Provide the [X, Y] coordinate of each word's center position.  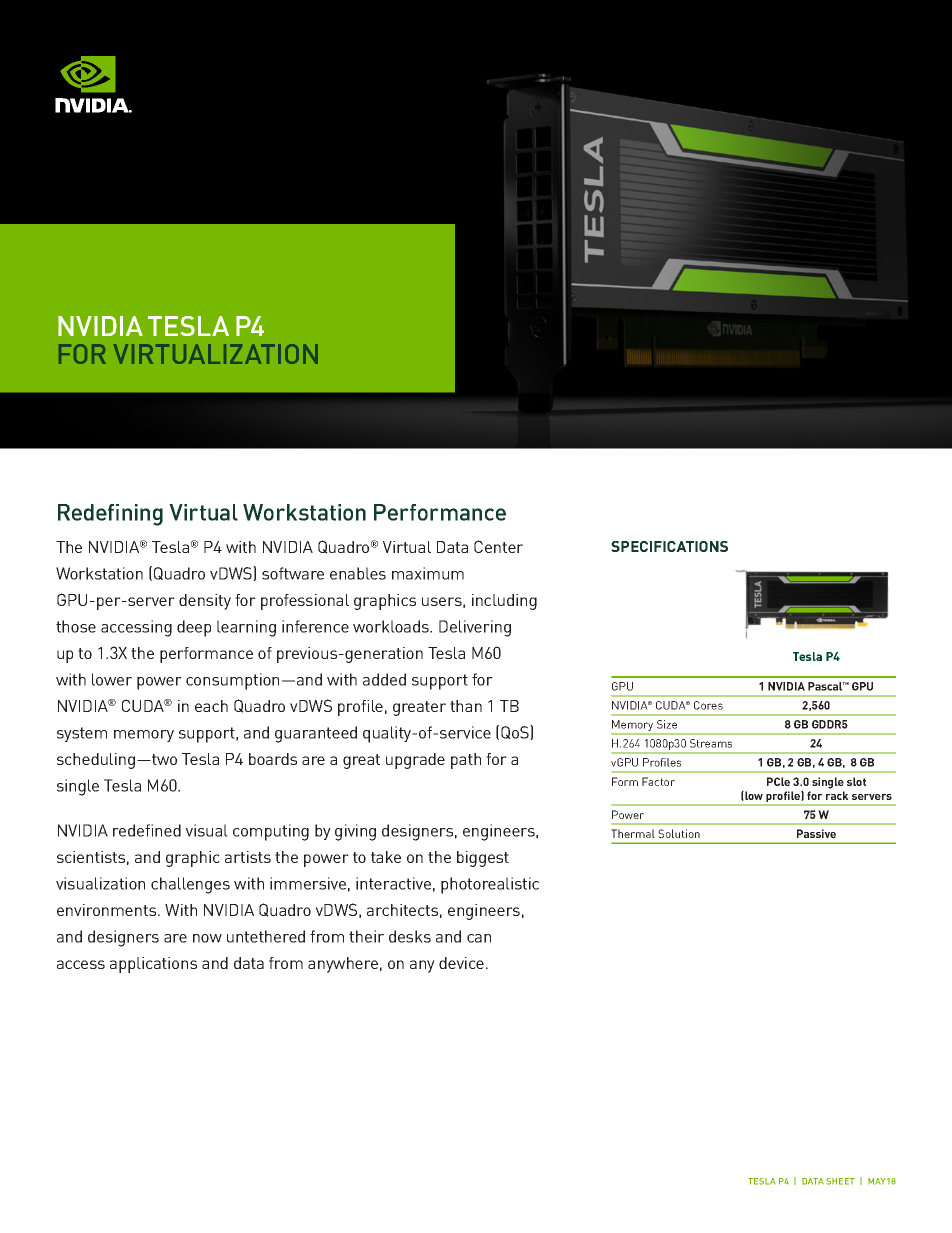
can [479, 938]
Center [498, 546]
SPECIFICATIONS [669, 546]
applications [153, 965]
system [82, 734]
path [466, 761]
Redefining [110, 515]
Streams [711, 743]
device [461, 963]
